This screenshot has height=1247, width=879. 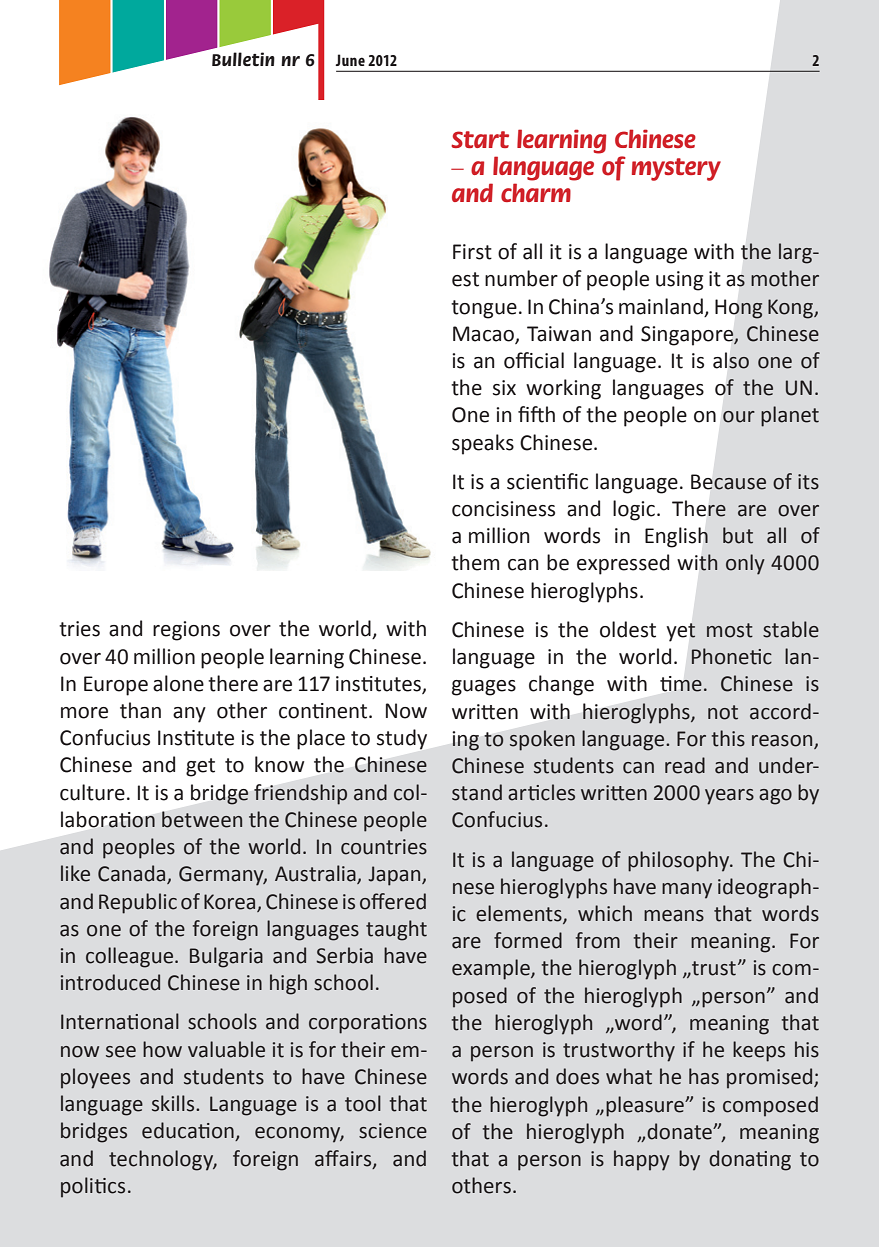 I want to click on than, so click(x=140, y=710).
